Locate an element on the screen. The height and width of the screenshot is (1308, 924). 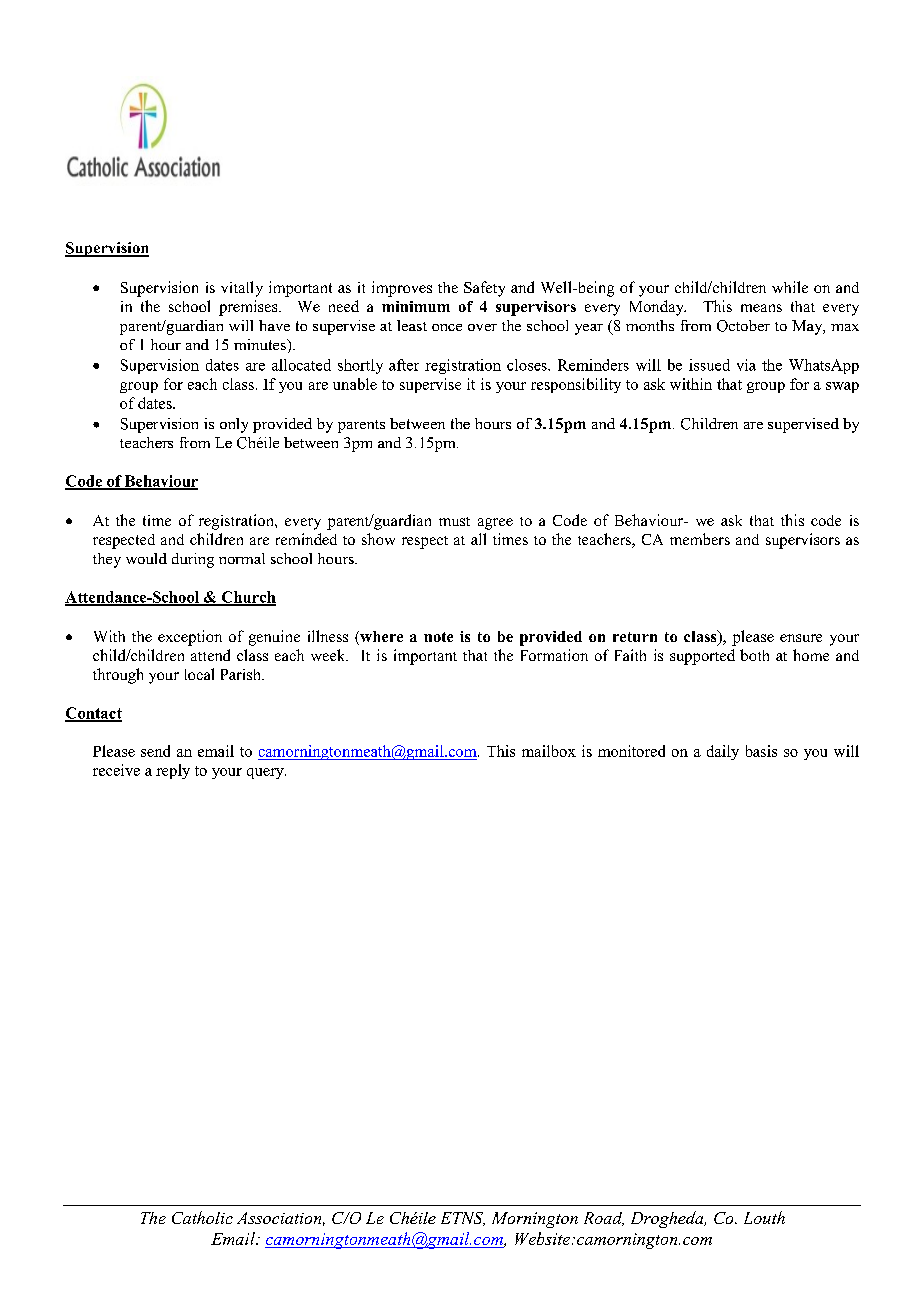
query is located at coordinates (266, 773).
